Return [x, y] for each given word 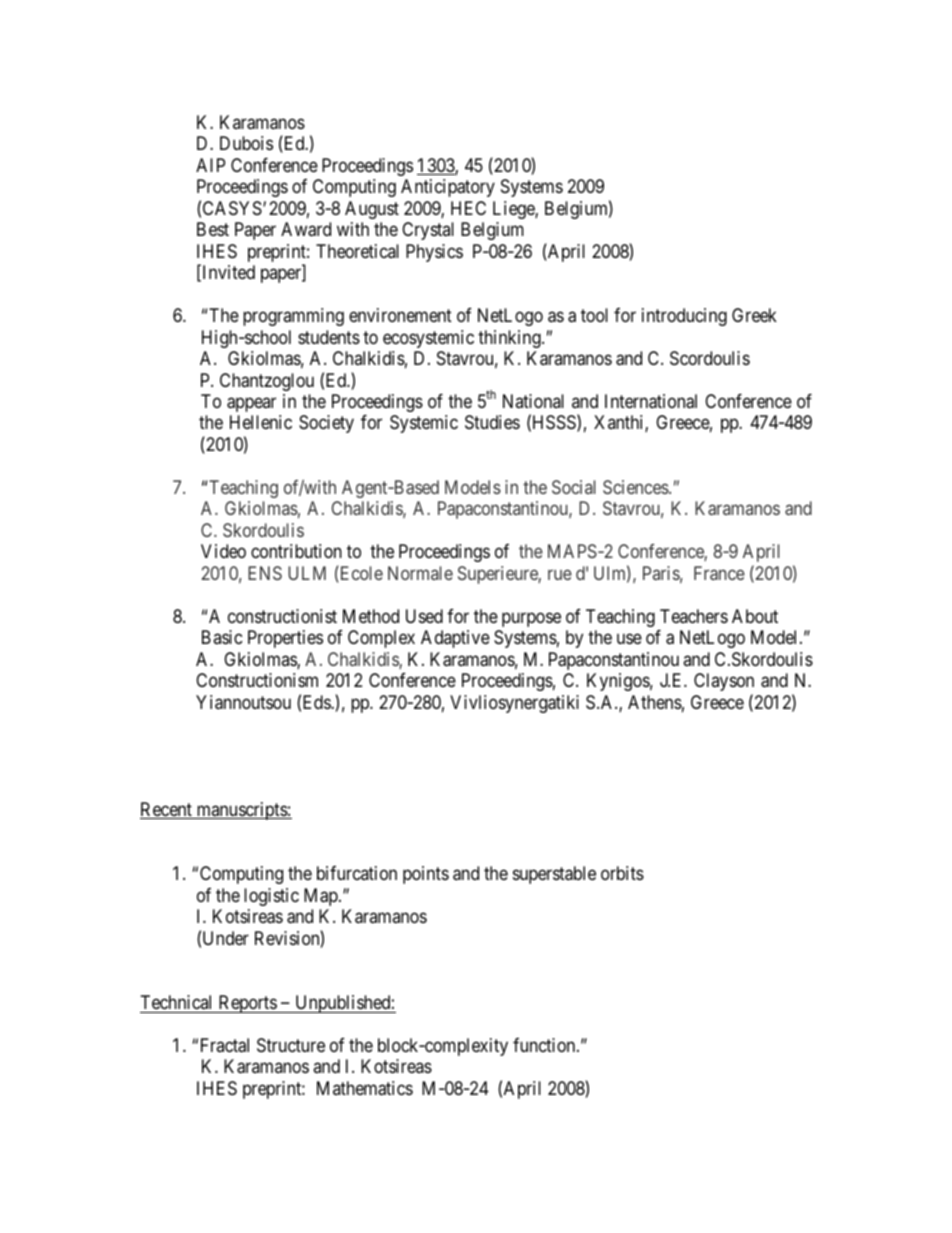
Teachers [694, 616]
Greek [754, 315]
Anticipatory [448, 188]
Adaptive [455, 639]
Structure [291, 1045]
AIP [210, 165]
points [426, 875]
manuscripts [241, 811]
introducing [684, 317]
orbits [622, 873]
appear [251, 404]
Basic [222, 637]
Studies [492, 422]
